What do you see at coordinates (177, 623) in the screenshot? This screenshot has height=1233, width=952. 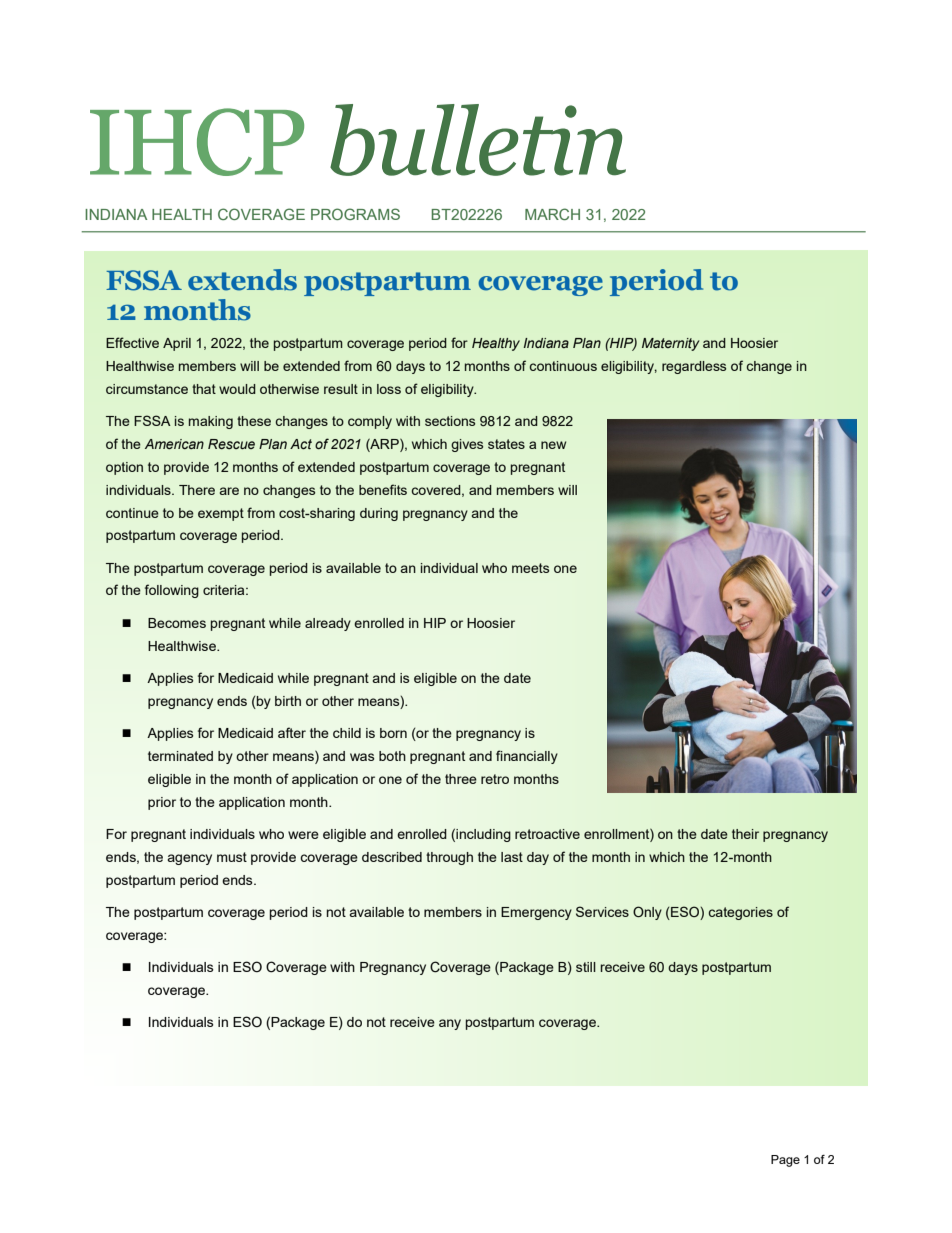 I see `Becomes` at bounding box center [177, 623].
